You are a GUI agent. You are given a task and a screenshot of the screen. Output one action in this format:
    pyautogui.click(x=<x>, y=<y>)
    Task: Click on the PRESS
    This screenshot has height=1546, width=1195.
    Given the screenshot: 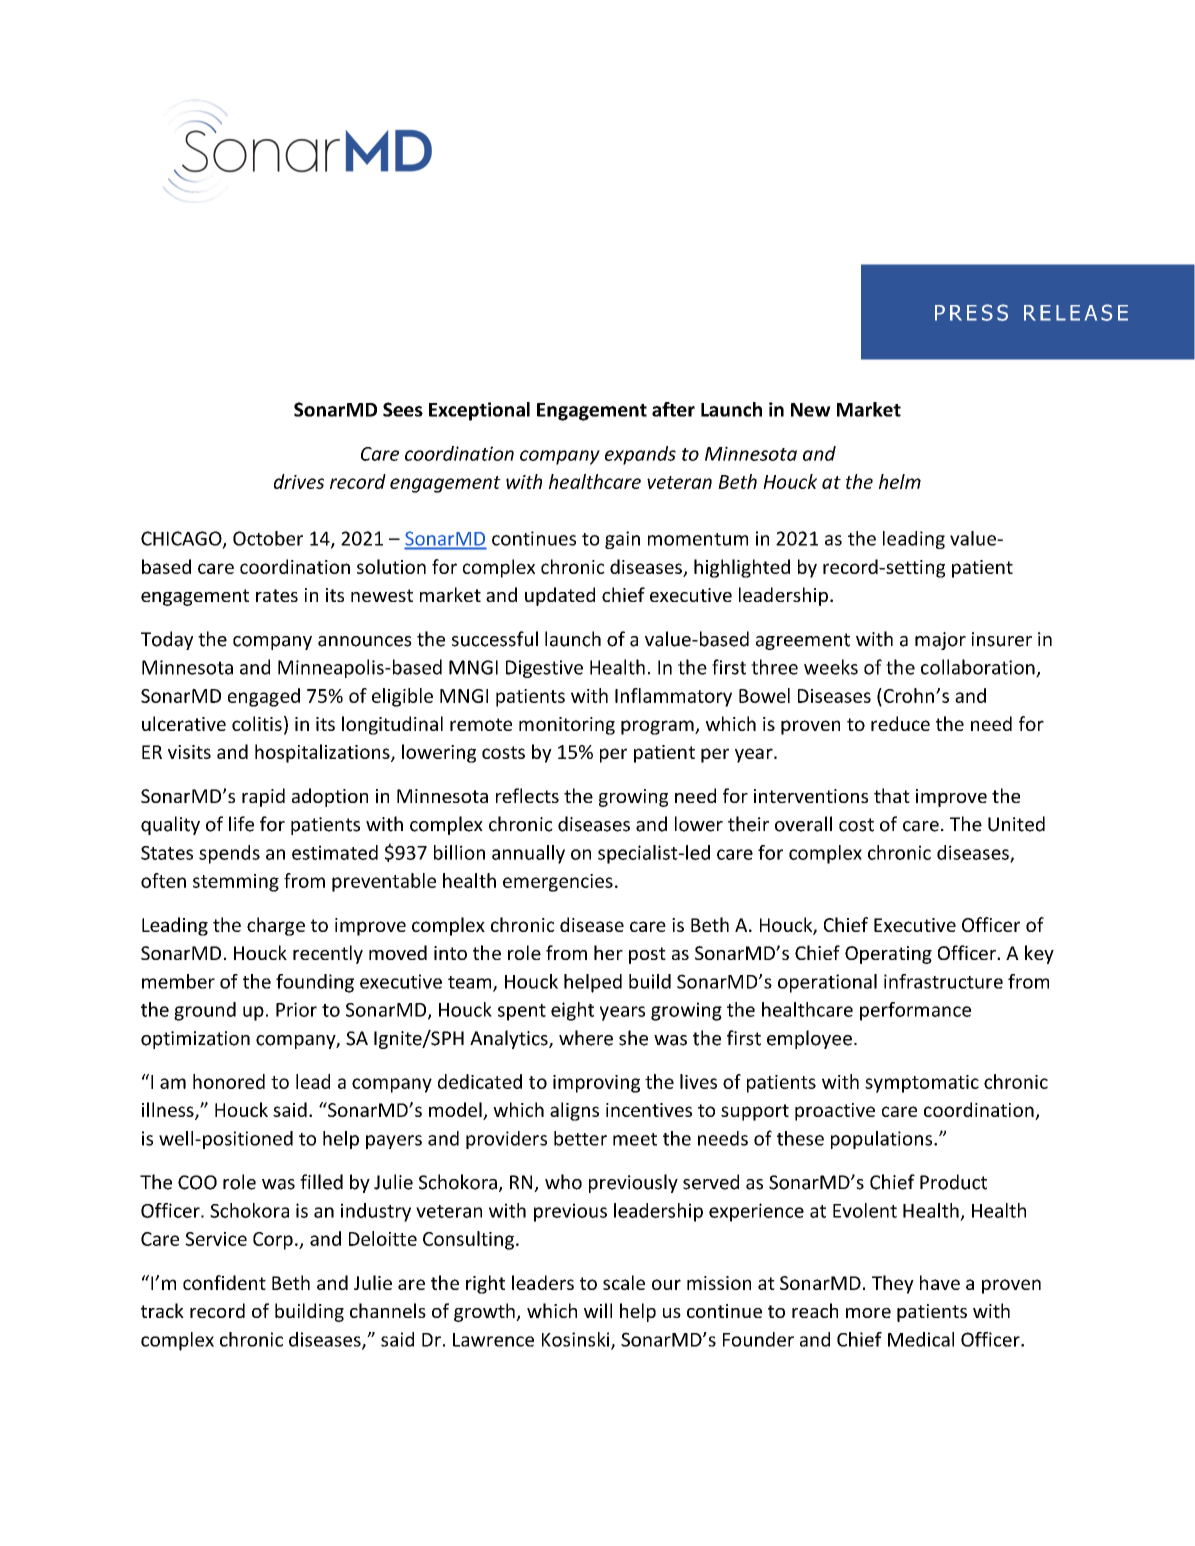 What is the action you would take?
    pyautogui.click(x=971, y=312)
